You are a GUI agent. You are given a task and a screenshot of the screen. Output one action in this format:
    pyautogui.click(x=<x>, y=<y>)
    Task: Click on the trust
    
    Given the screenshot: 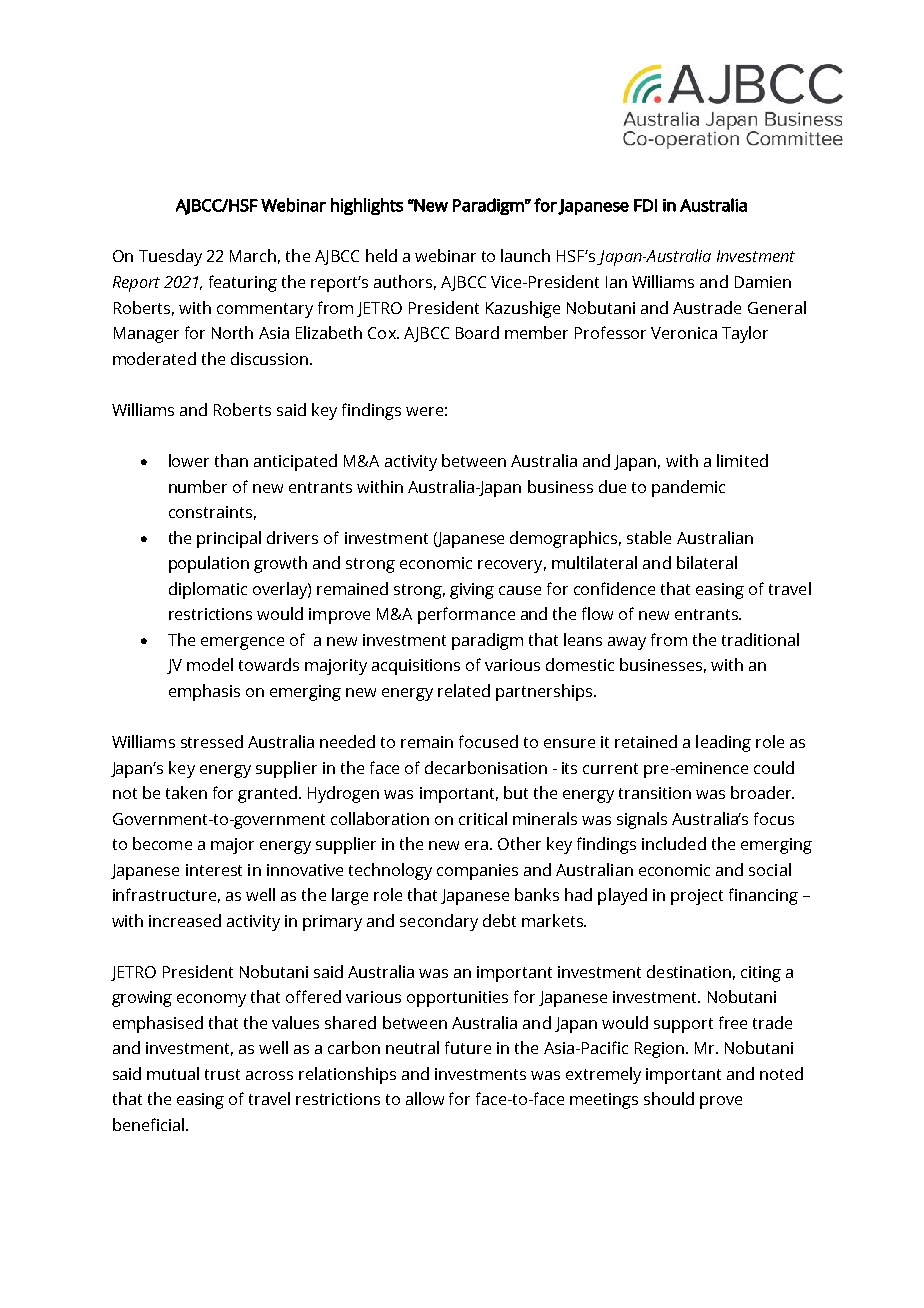 What is the action you would take?
    pyautogui.click(x=222, y=1074)
